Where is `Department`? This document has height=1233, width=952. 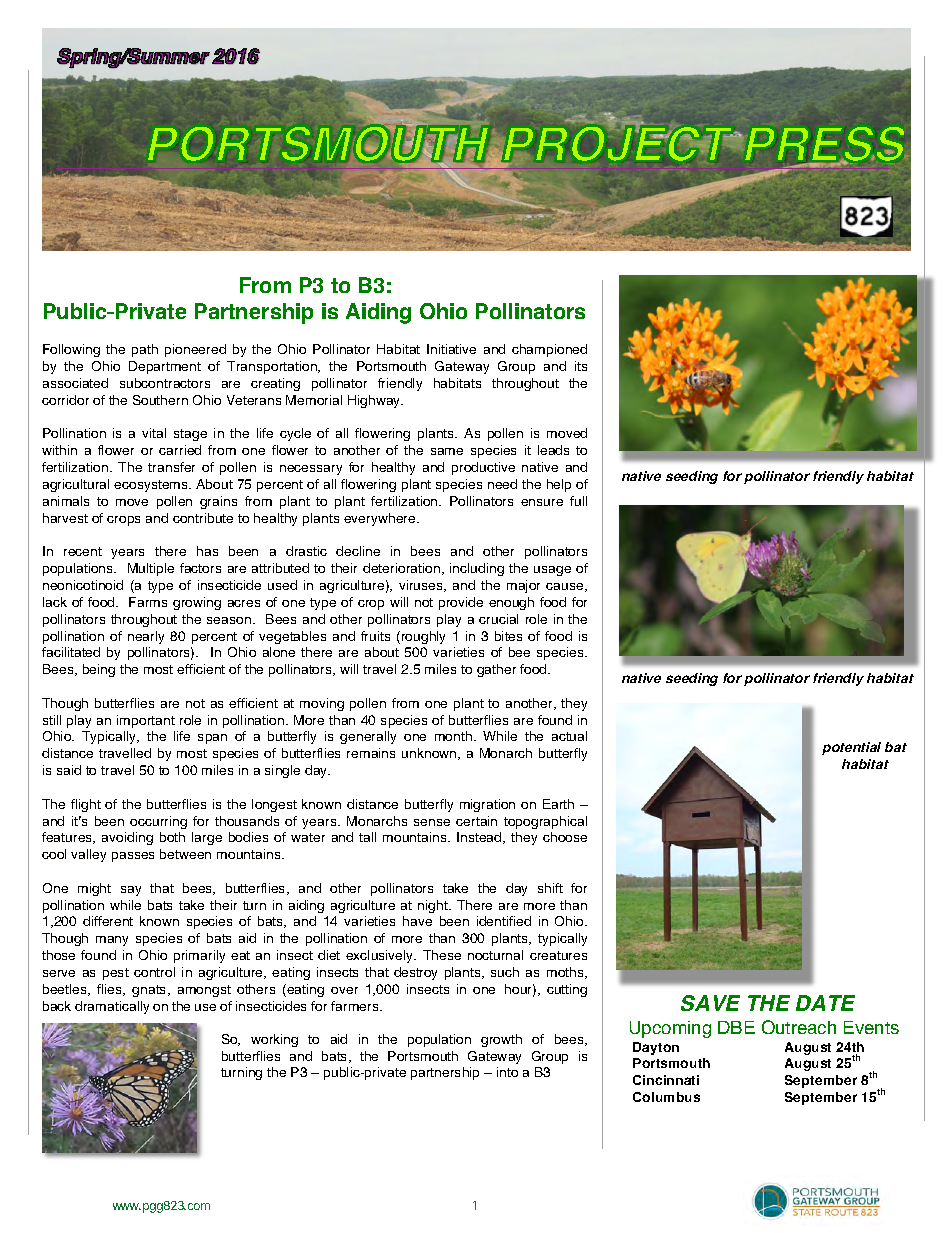 Department is located at coordinates (165, 367).
